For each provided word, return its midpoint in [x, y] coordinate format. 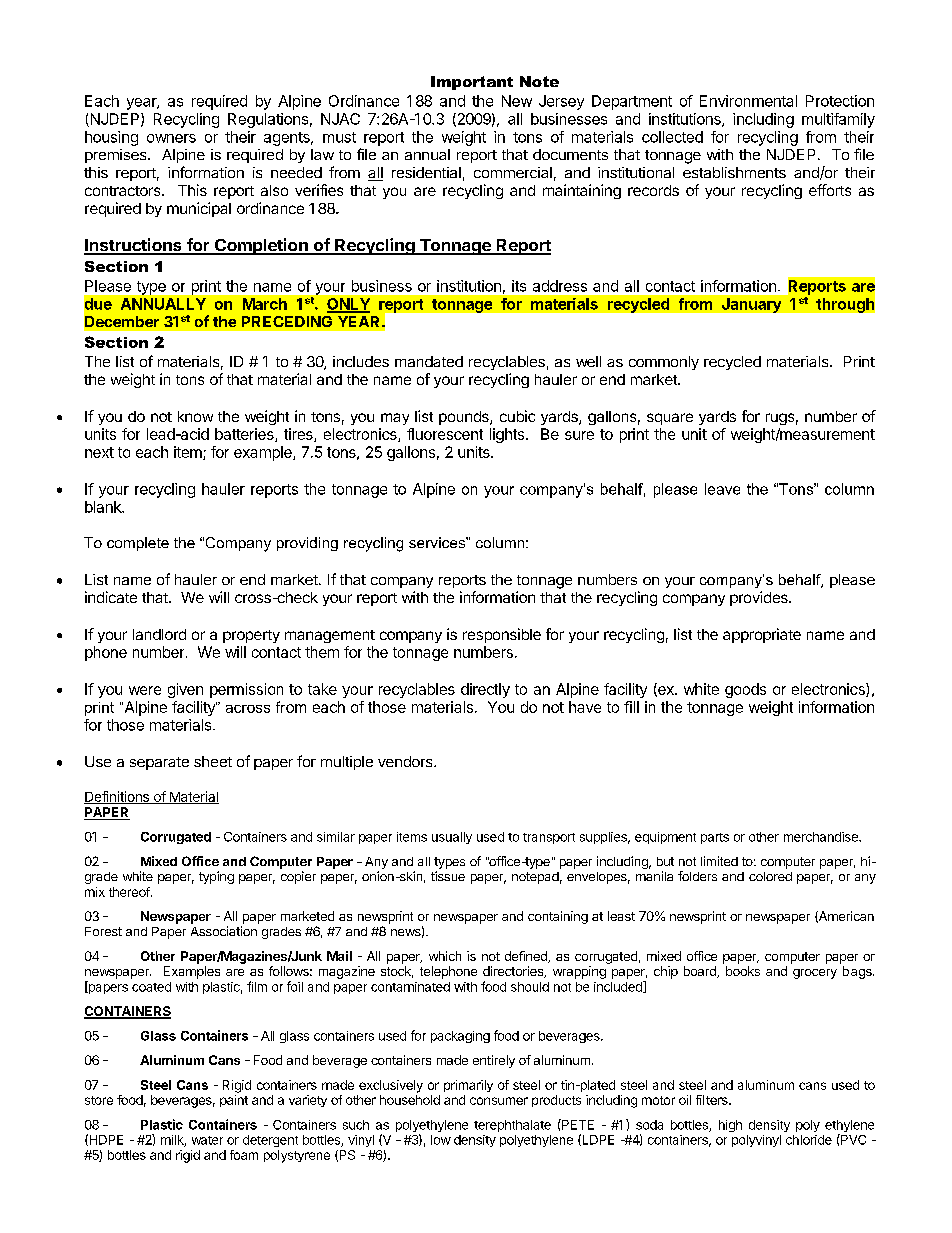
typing [216, 877]
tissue [448, 876]
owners [171, 138]
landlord [159, 634]
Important [472, 83]
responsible [502, 635]
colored [770, 876]
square [670, 419]
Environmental [748, 101]
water [207, 1140]
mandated [429, 361]
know [195, 416]
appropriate [762, 635]
